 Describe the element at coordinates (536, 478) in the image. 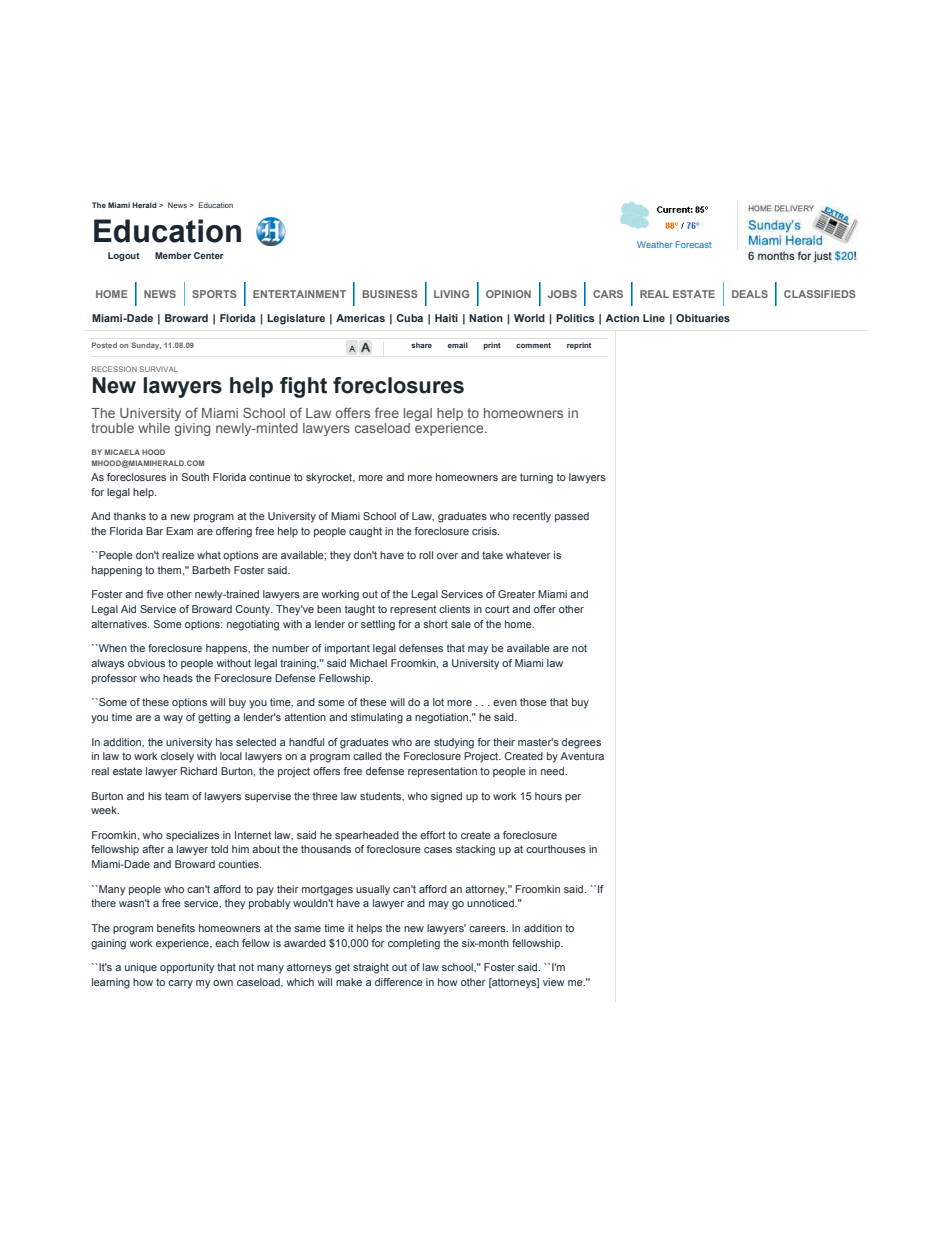

I see `turning` at that location.
